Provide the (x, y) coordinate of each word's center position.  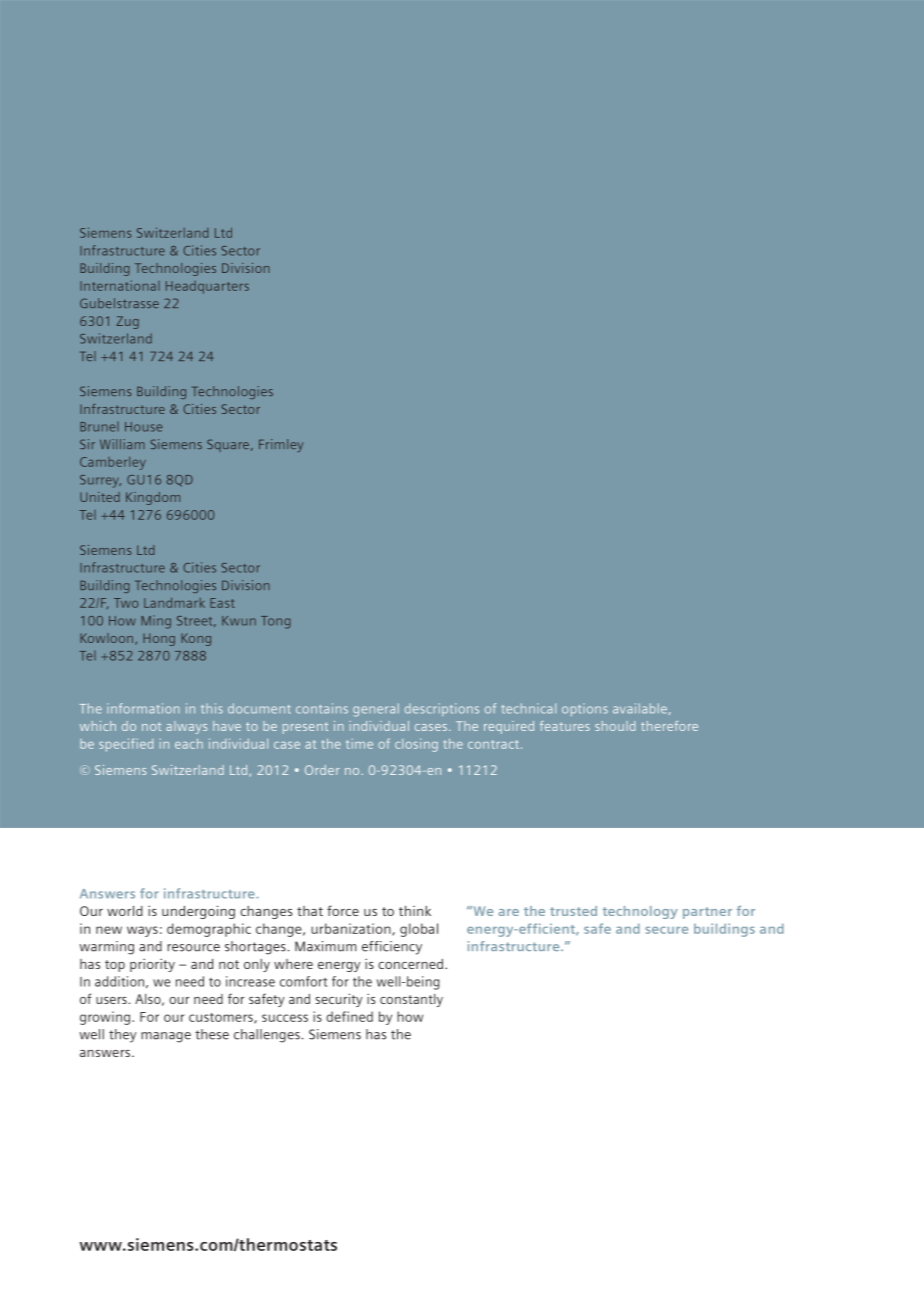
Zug (127, 322)
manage (166, 1037)
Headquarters (207, 287)
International (120, 285)
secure (666, 930)
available (640, 708)
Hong (159, 639)
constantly (411, 1000)
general (376, 710)
